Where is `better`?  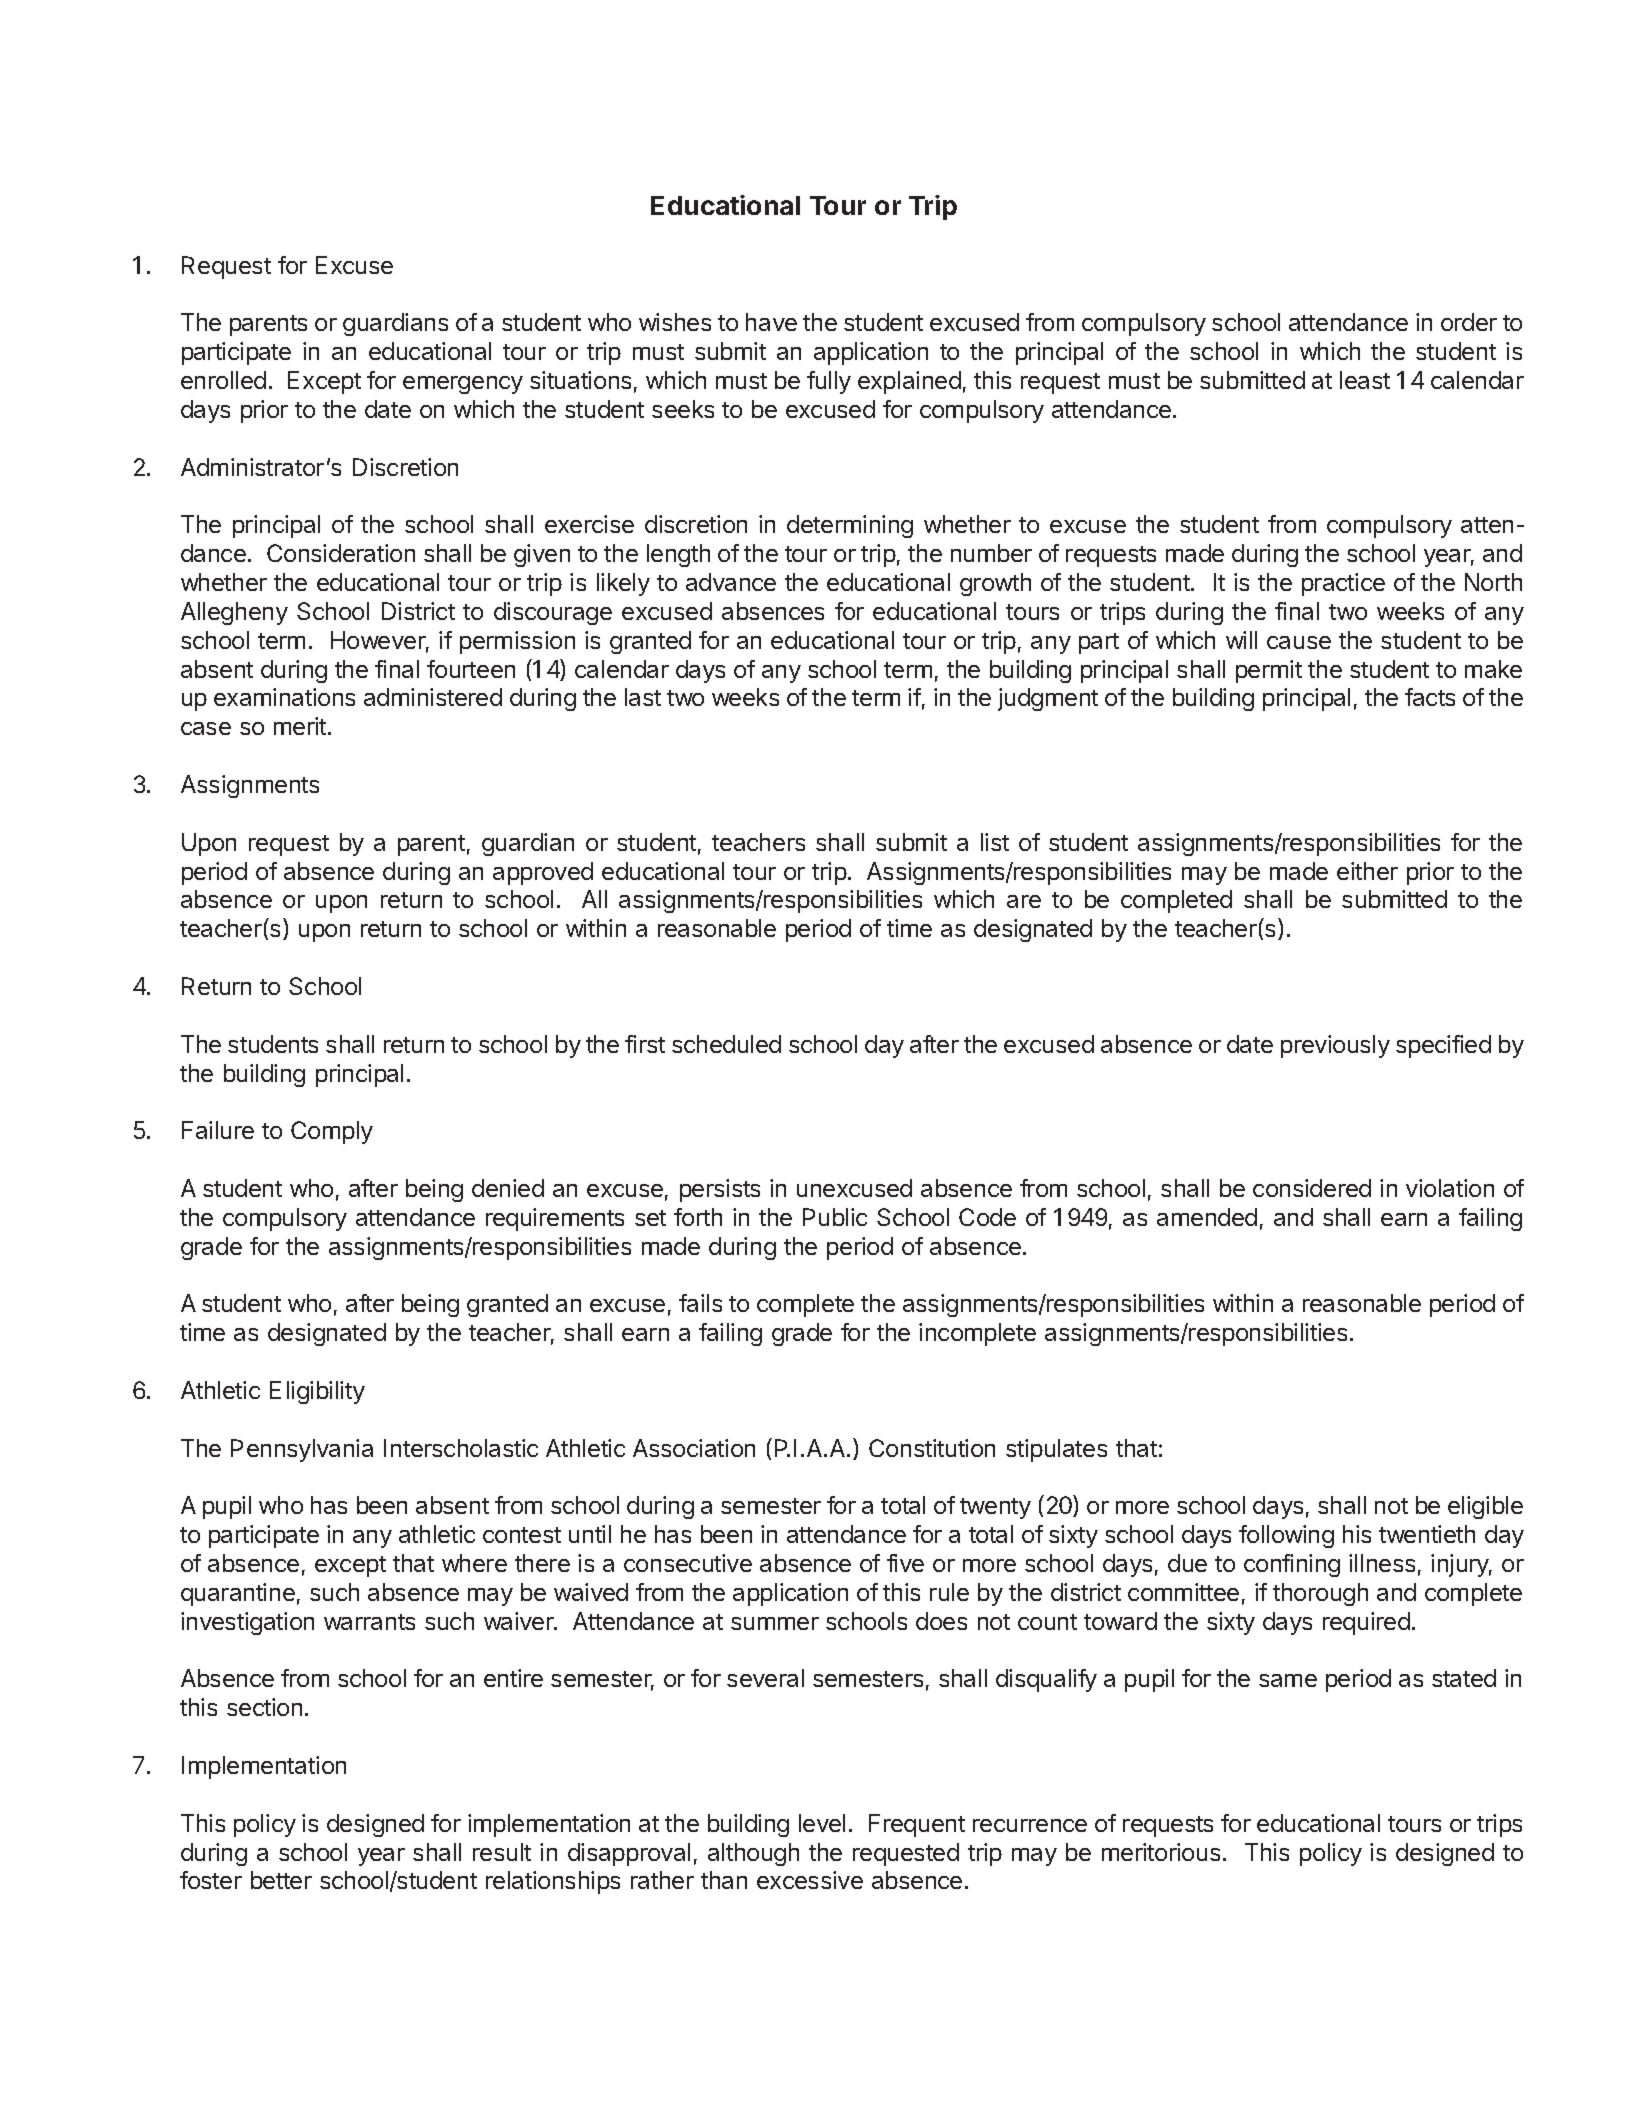 better is located at coordinates (281, 1880).
